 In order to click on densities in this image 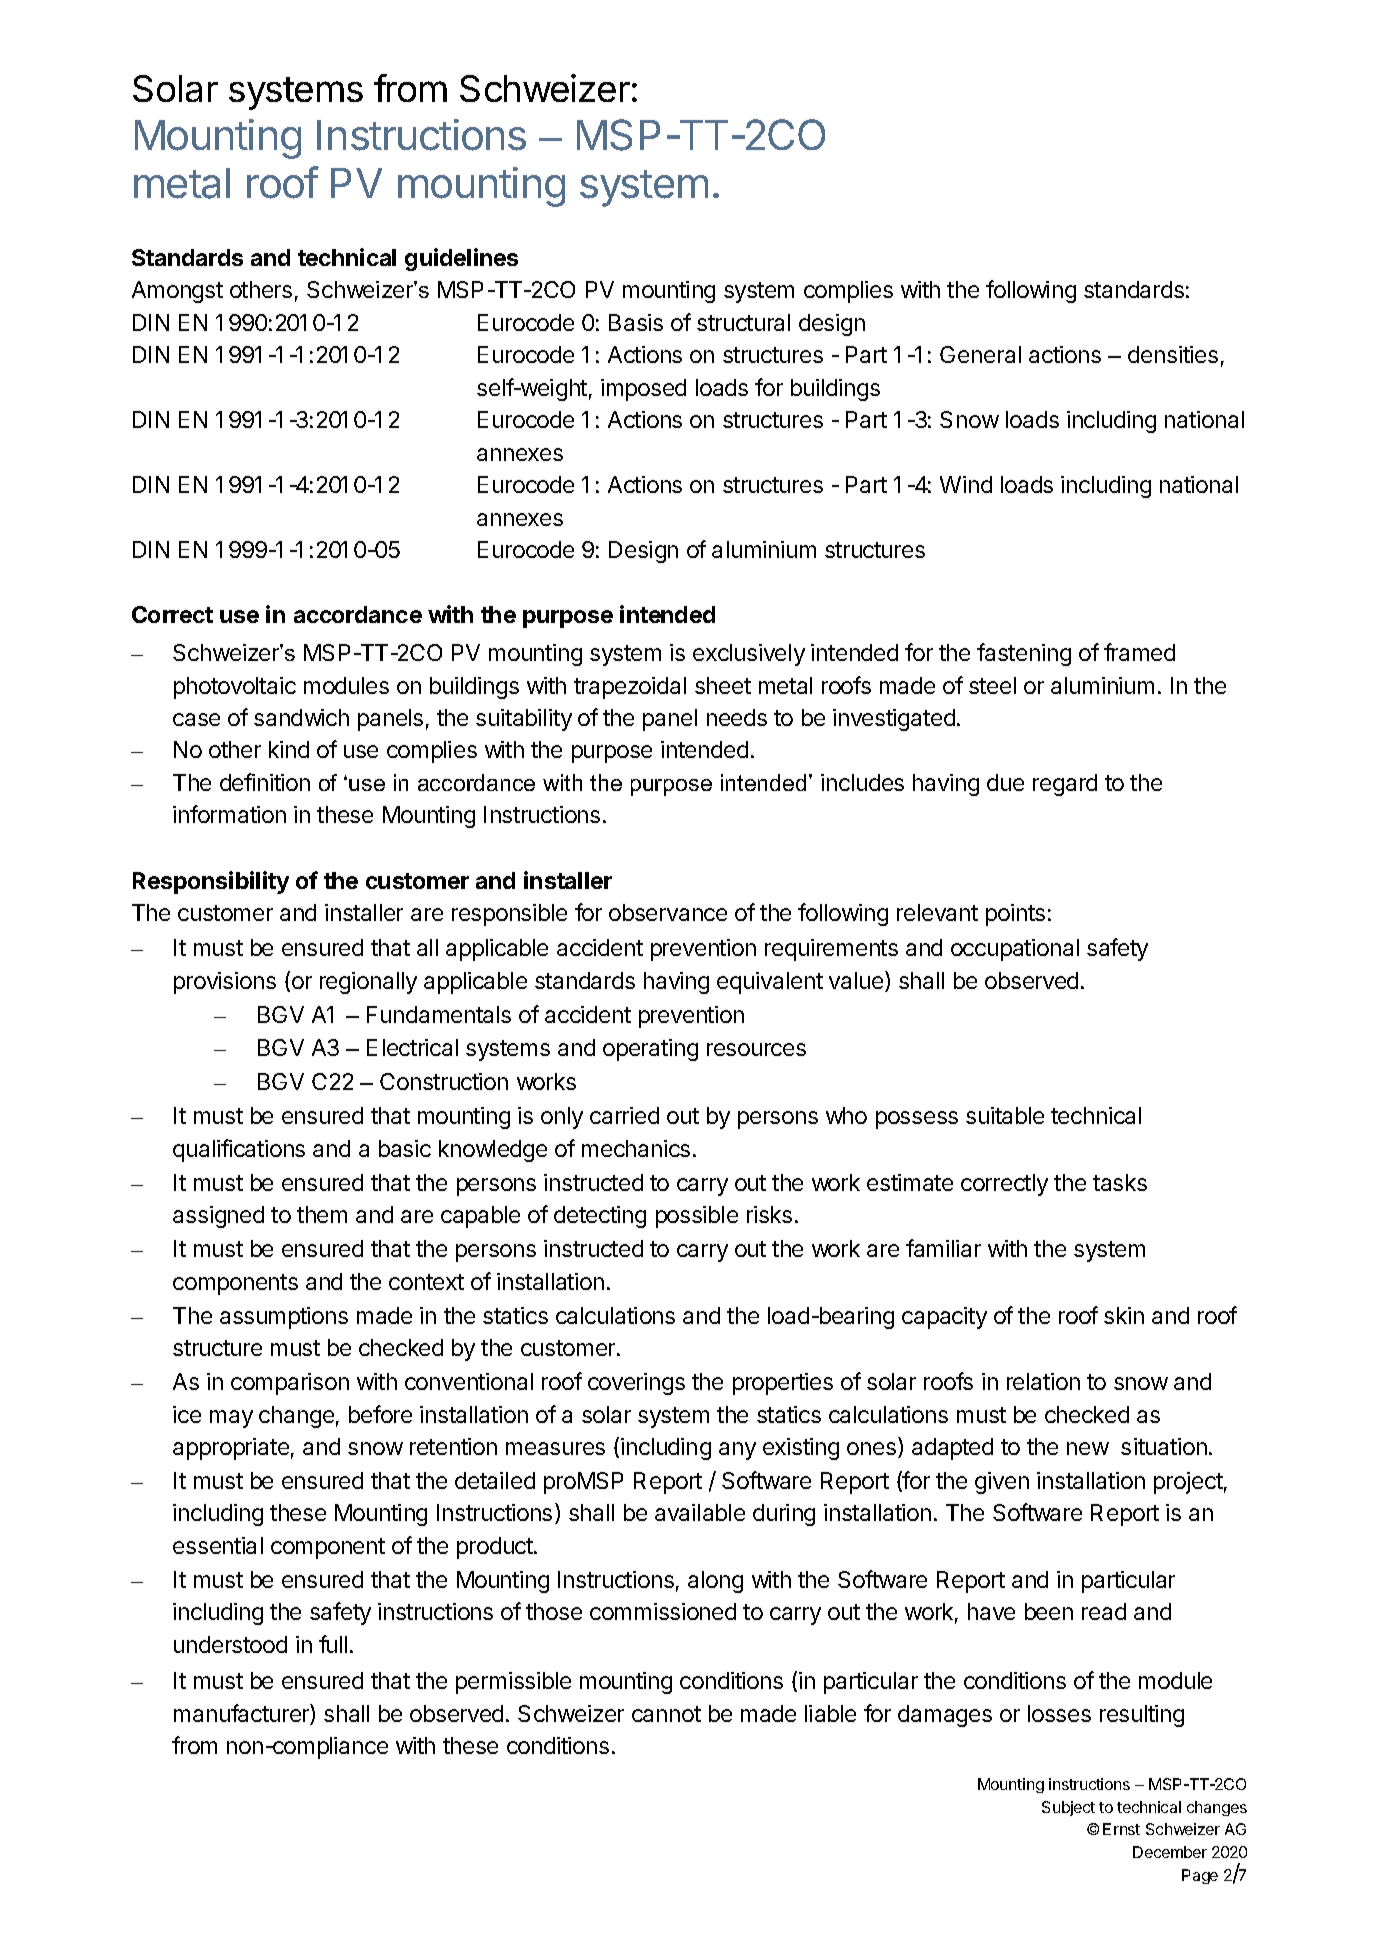, I will do `click(1173, 354)`.
